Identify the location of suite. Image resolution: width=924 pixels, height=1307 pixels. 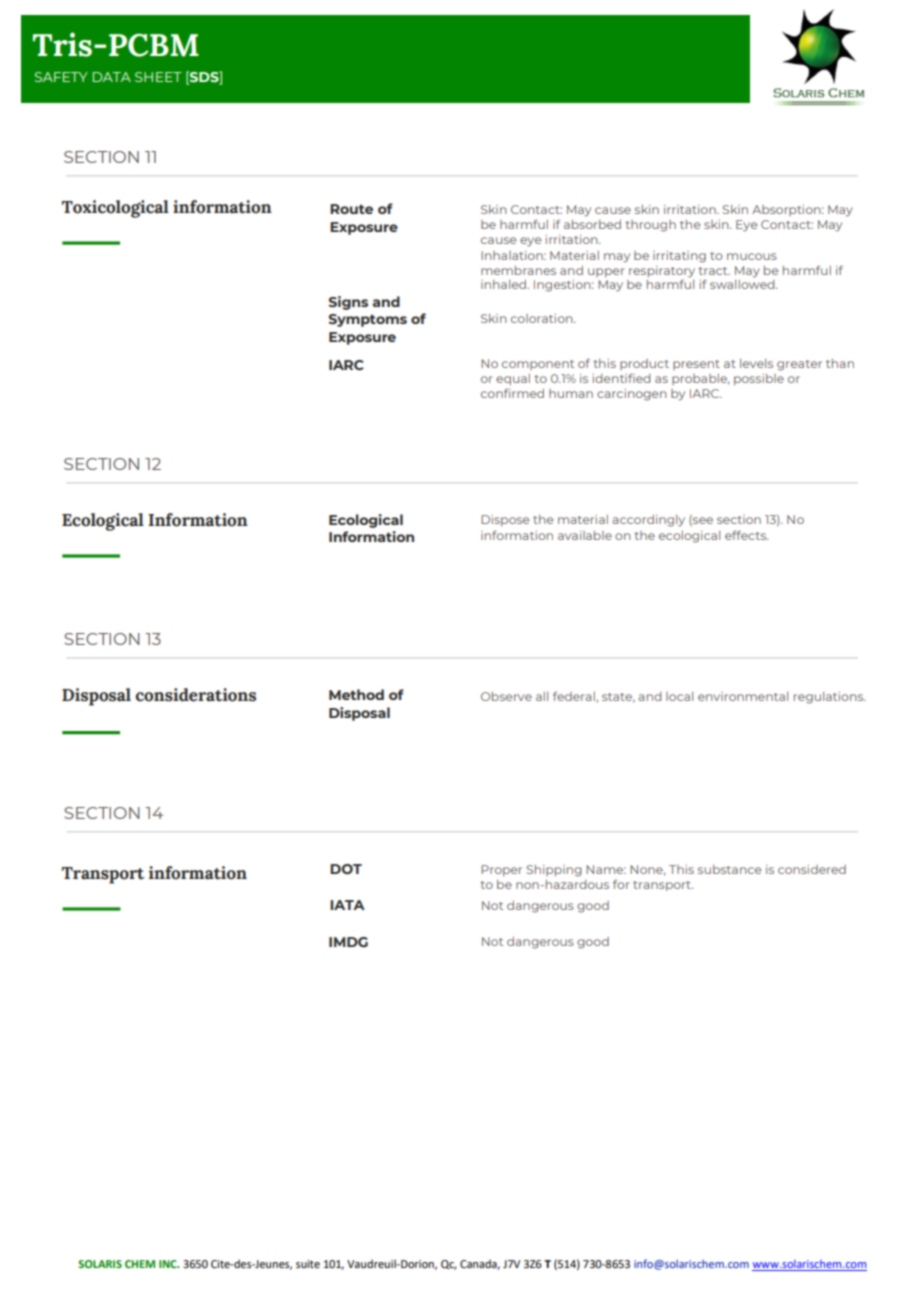
(308, 1264).
